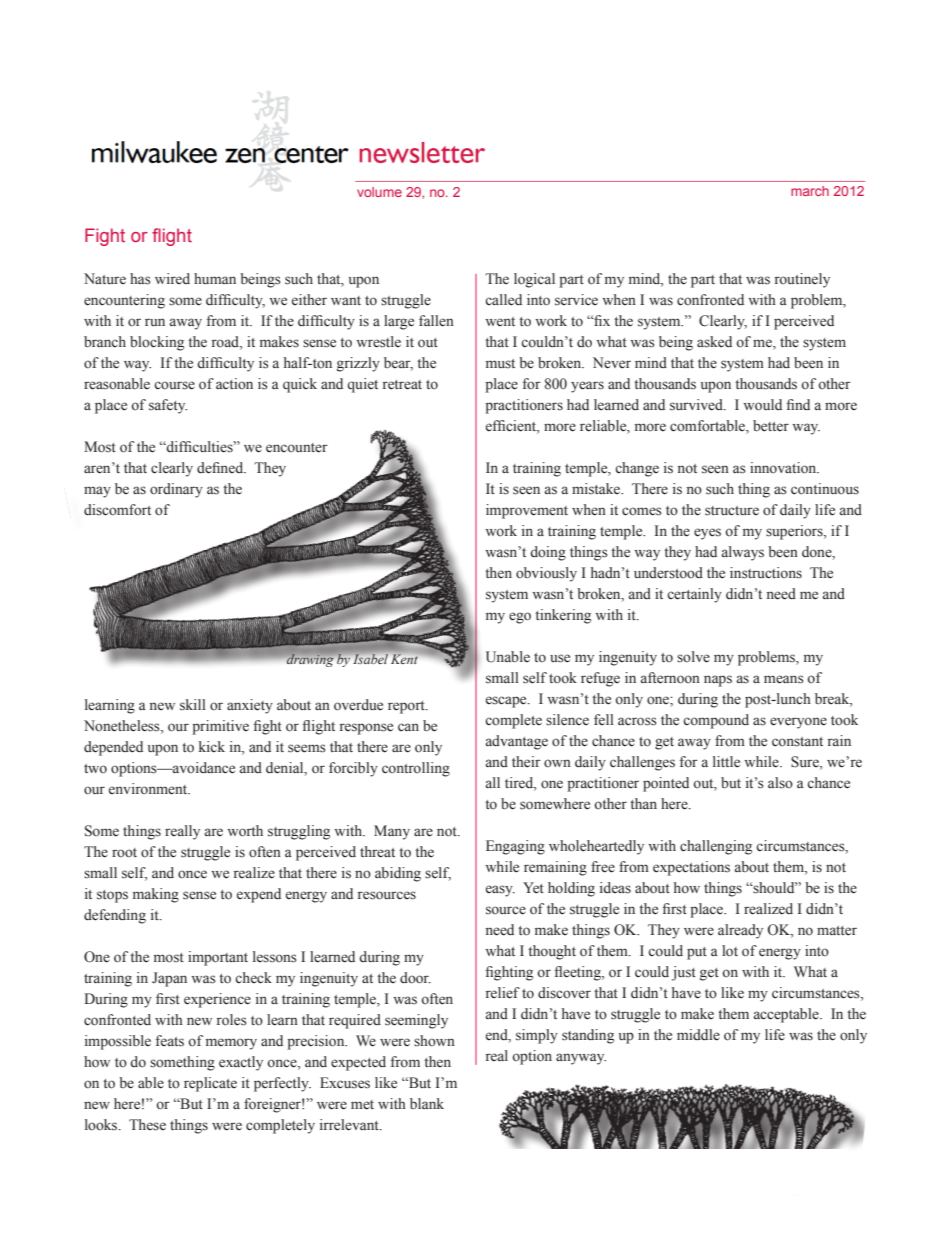 The image size is (952, 1233). Describe the element at coordinates (379, 192) in the screenshot. I see `volume` at that location.
